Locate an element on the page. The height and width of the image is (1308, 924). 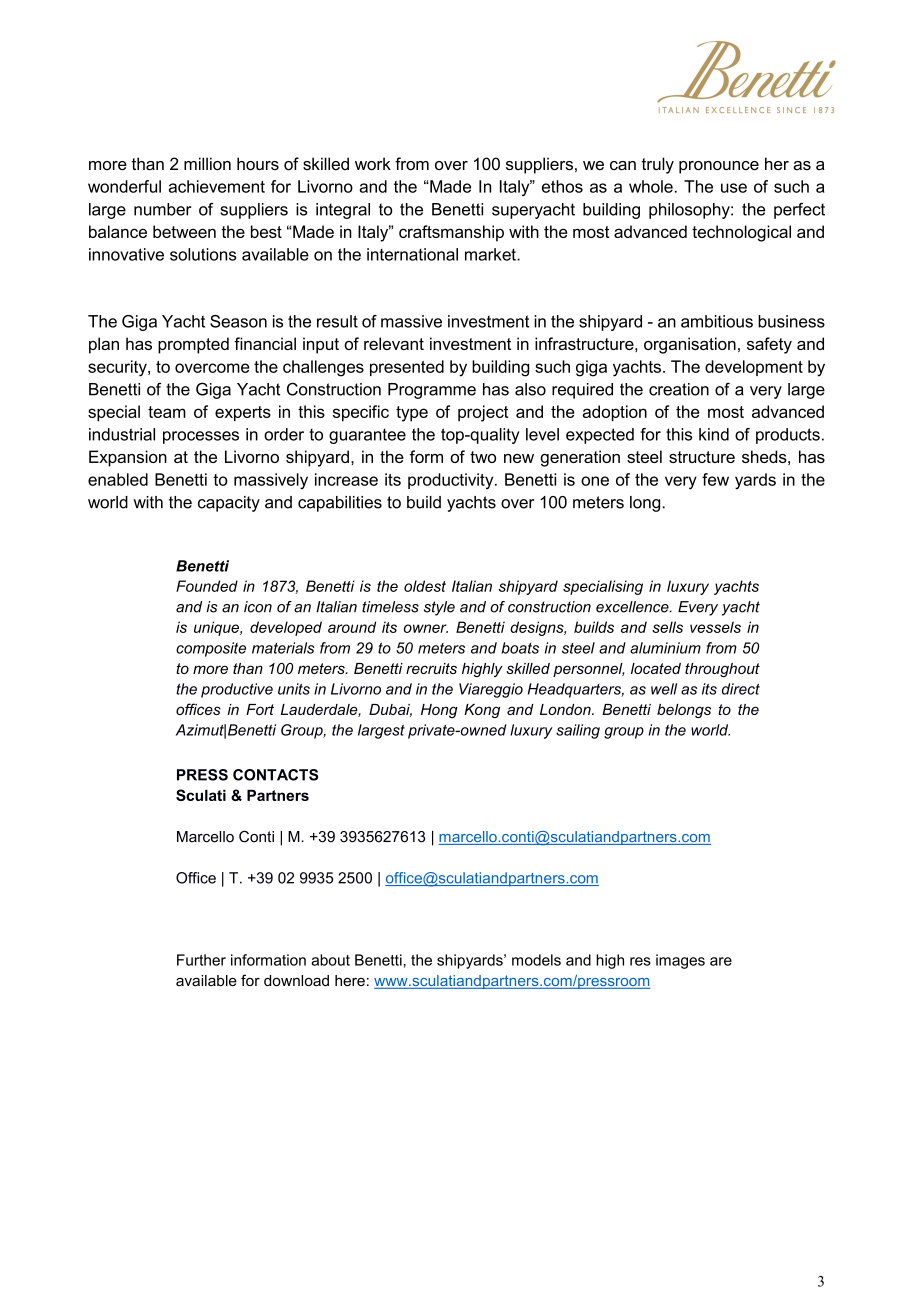
models is located at coordinates (536, 960).
